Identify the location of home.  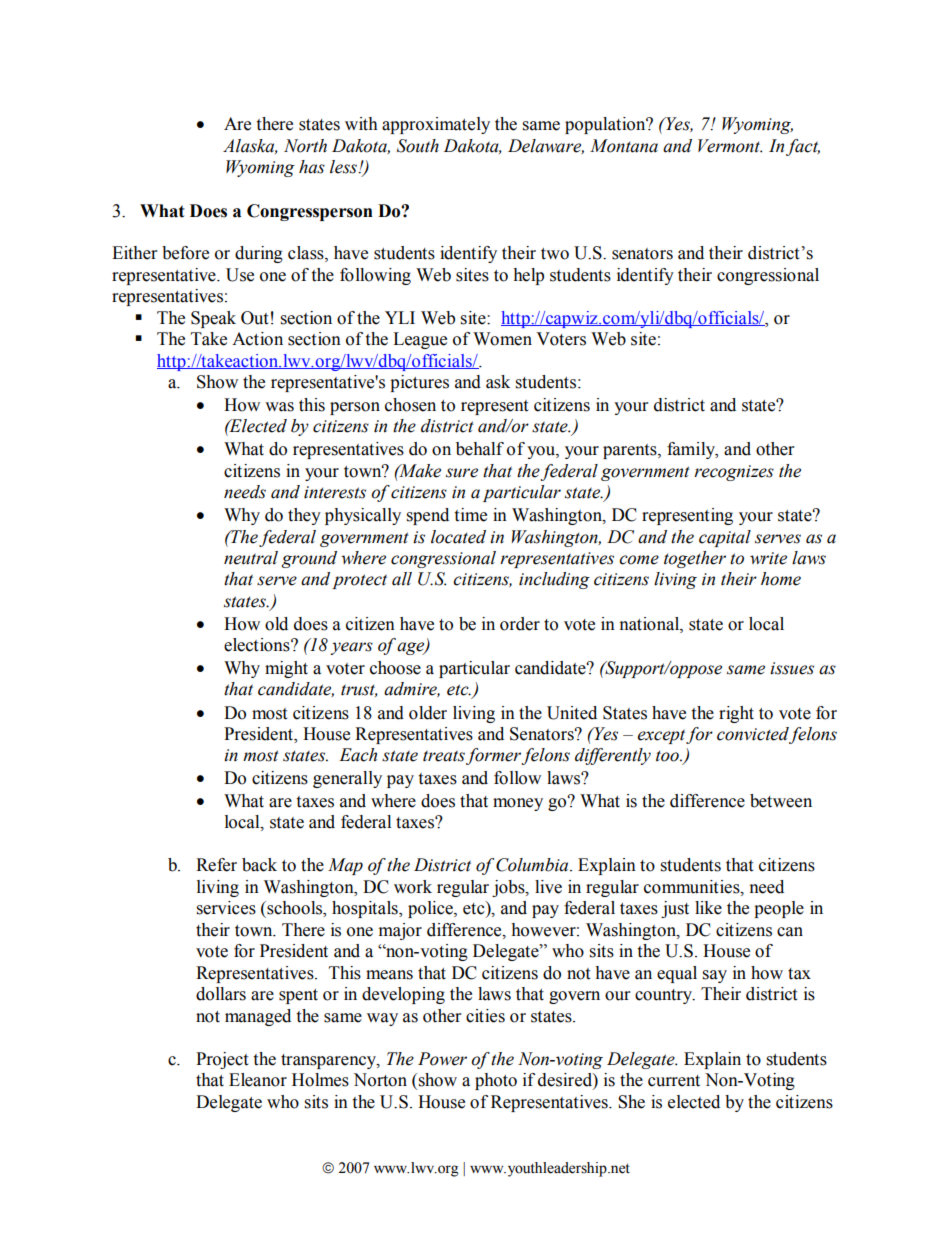
(781, 579).
